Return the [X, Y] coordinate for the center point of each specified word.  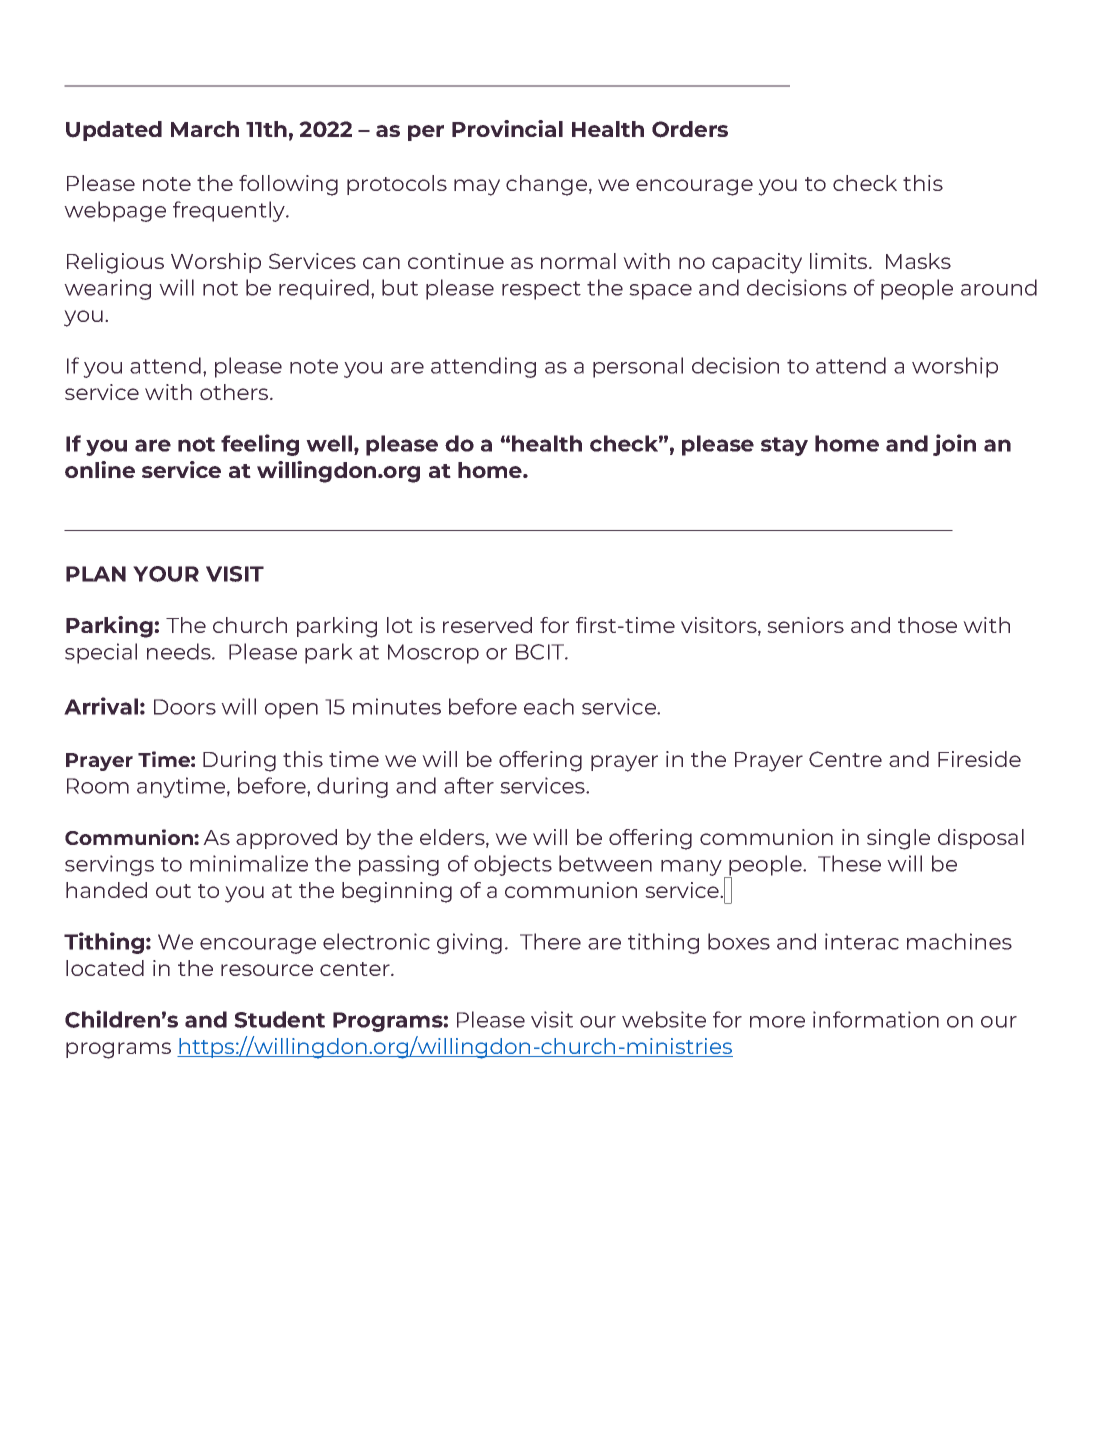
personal [638, 367]
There [550, 941]
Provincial [507, 128]
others [235, 392]
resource [267, 970]
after [469, 785]
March [205, 129]
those [927, 625]
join [954, 445]
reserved [487, 625]
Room [98, 786]
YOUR [166, 574]
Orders [690, 129]
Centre [845, 759]
